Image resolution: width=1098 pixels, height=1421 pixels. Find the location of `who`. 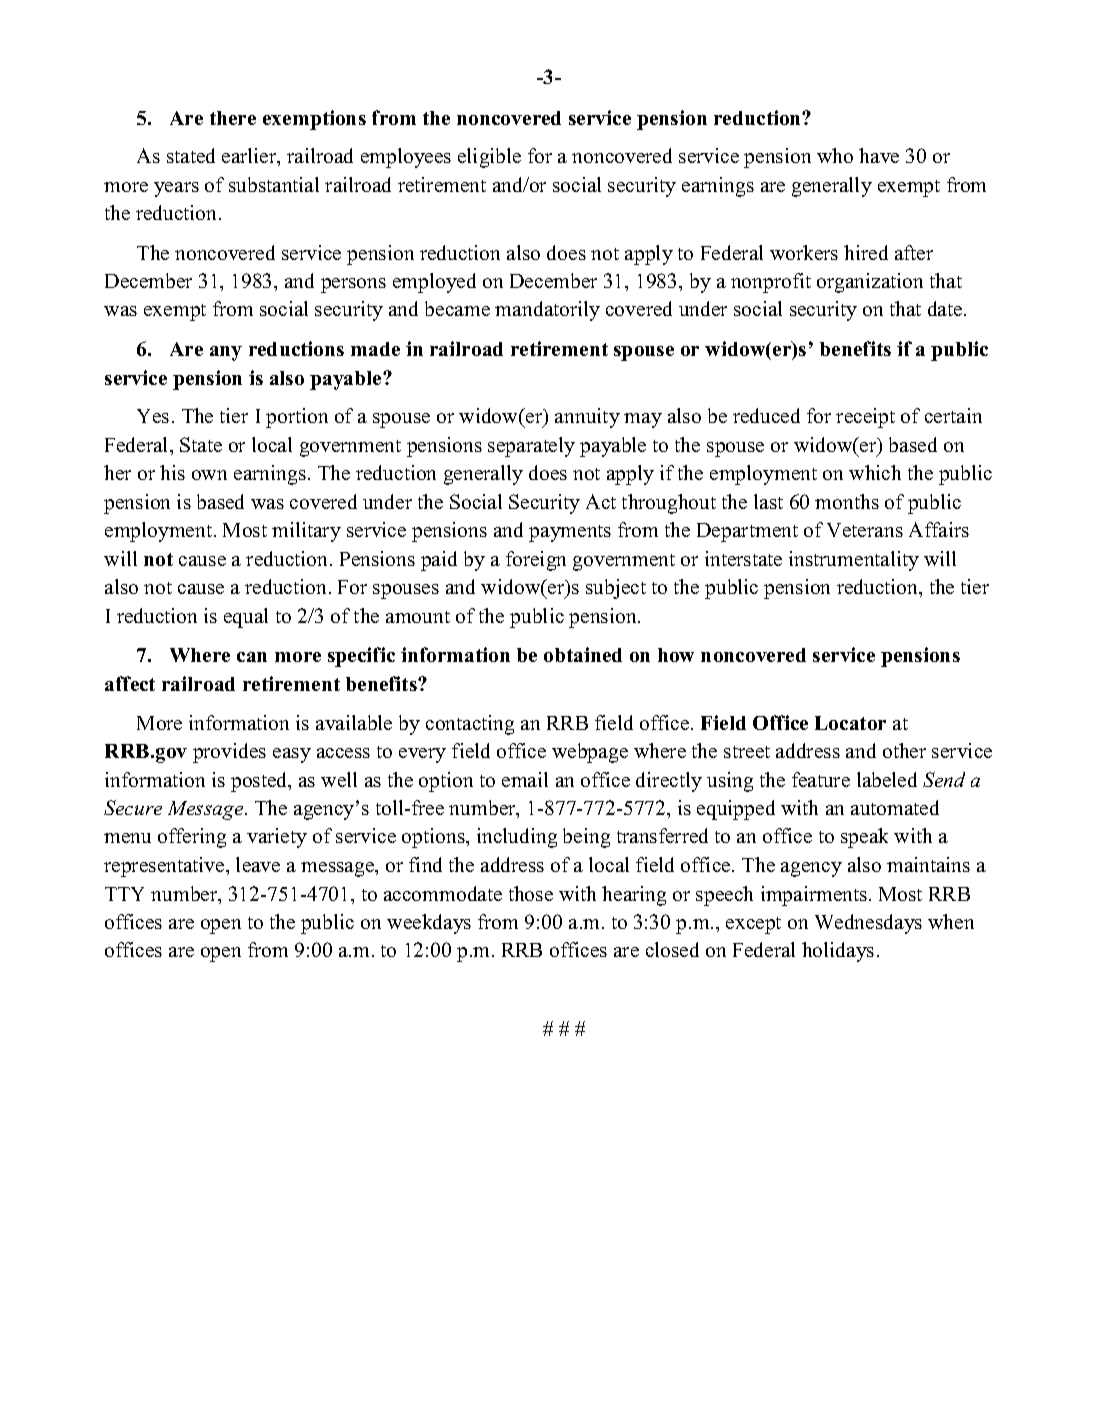

who is located at coordinates (835, 155).
